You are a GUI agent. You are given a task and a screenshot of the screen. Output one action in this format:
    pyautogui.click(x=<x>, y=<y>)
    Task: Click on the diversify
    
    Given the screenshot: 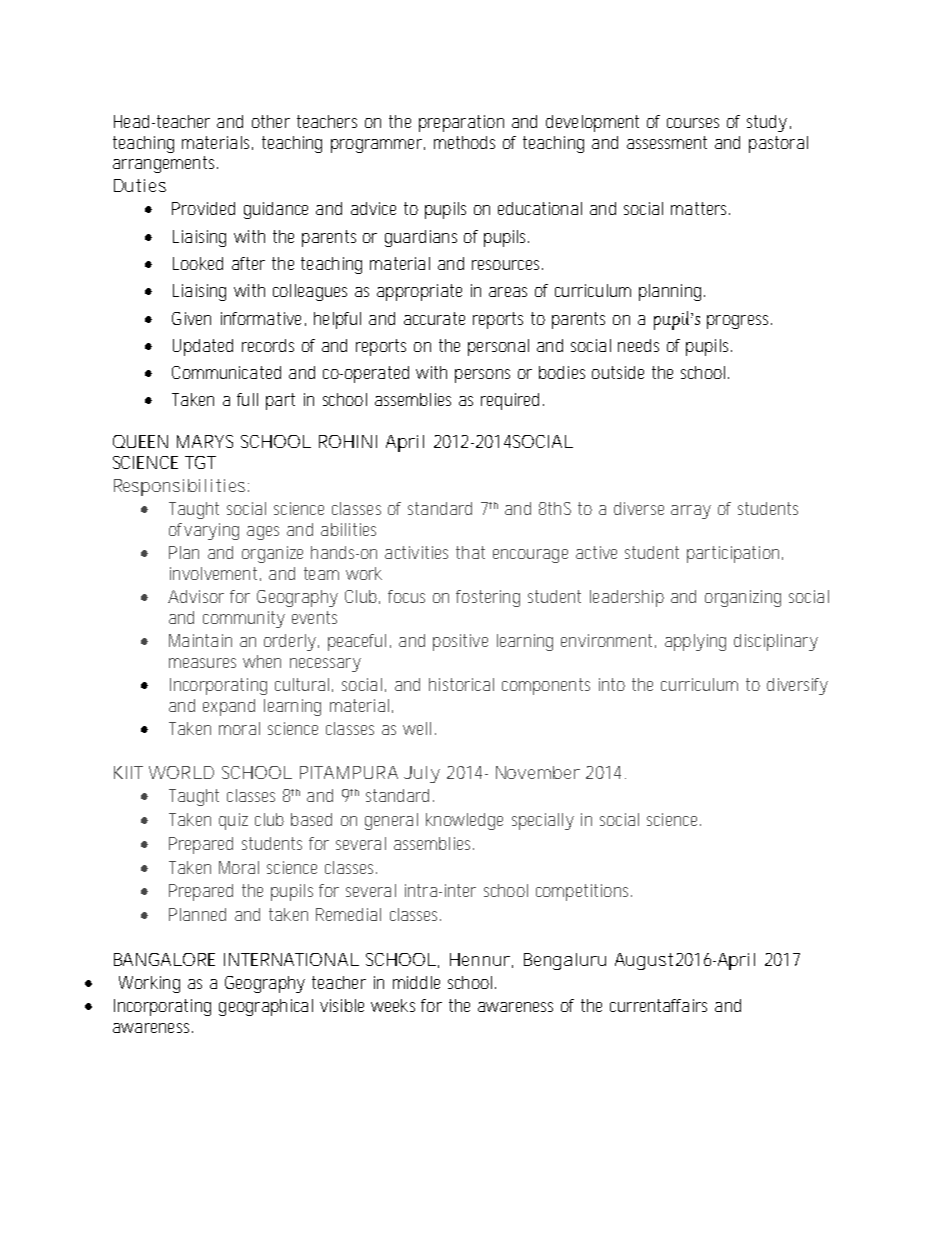 What is the action you would take?
    pyautogui.click(x=797, y=686)
